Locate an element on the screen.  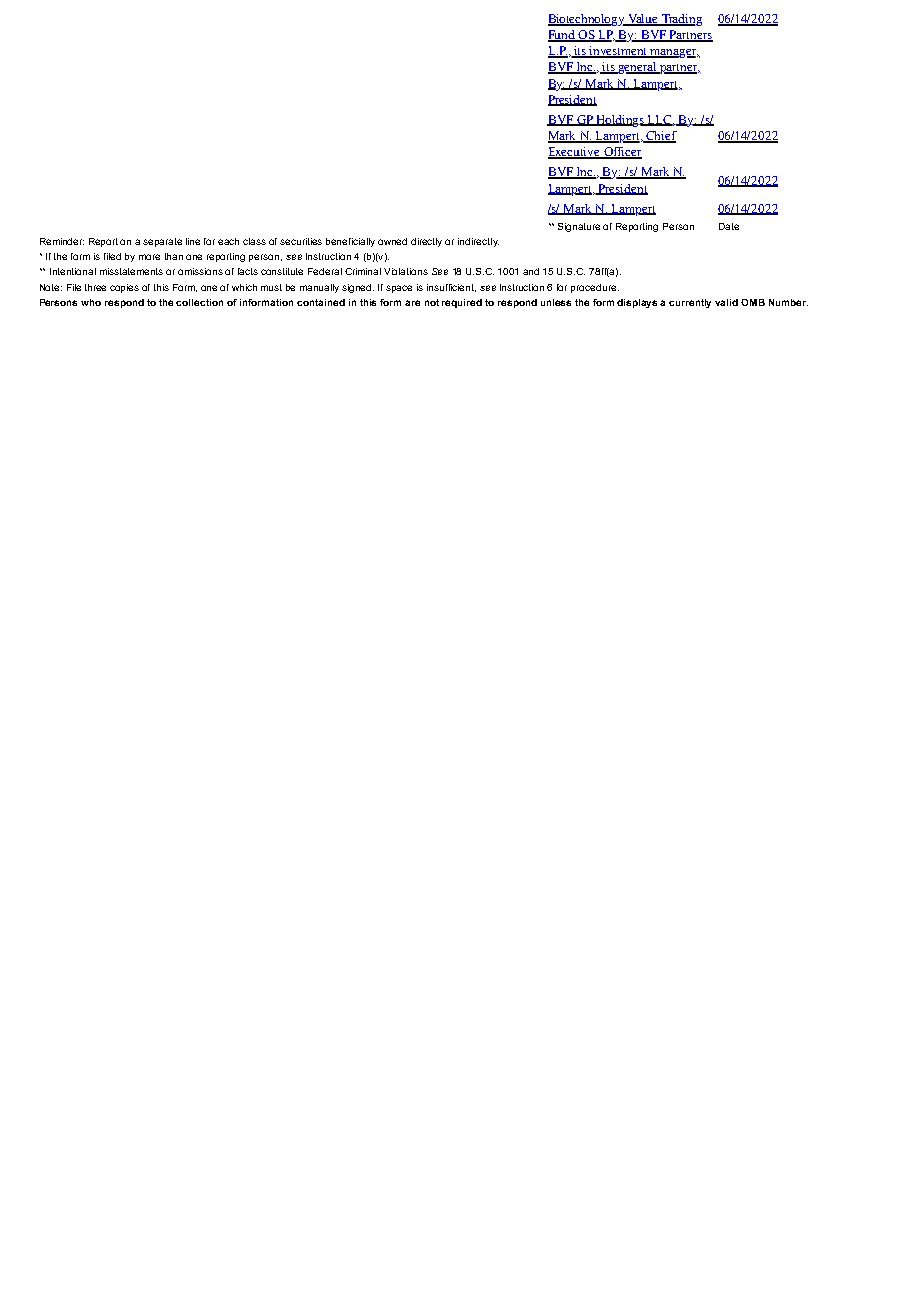
currently is located at coordinates (690, 303).
